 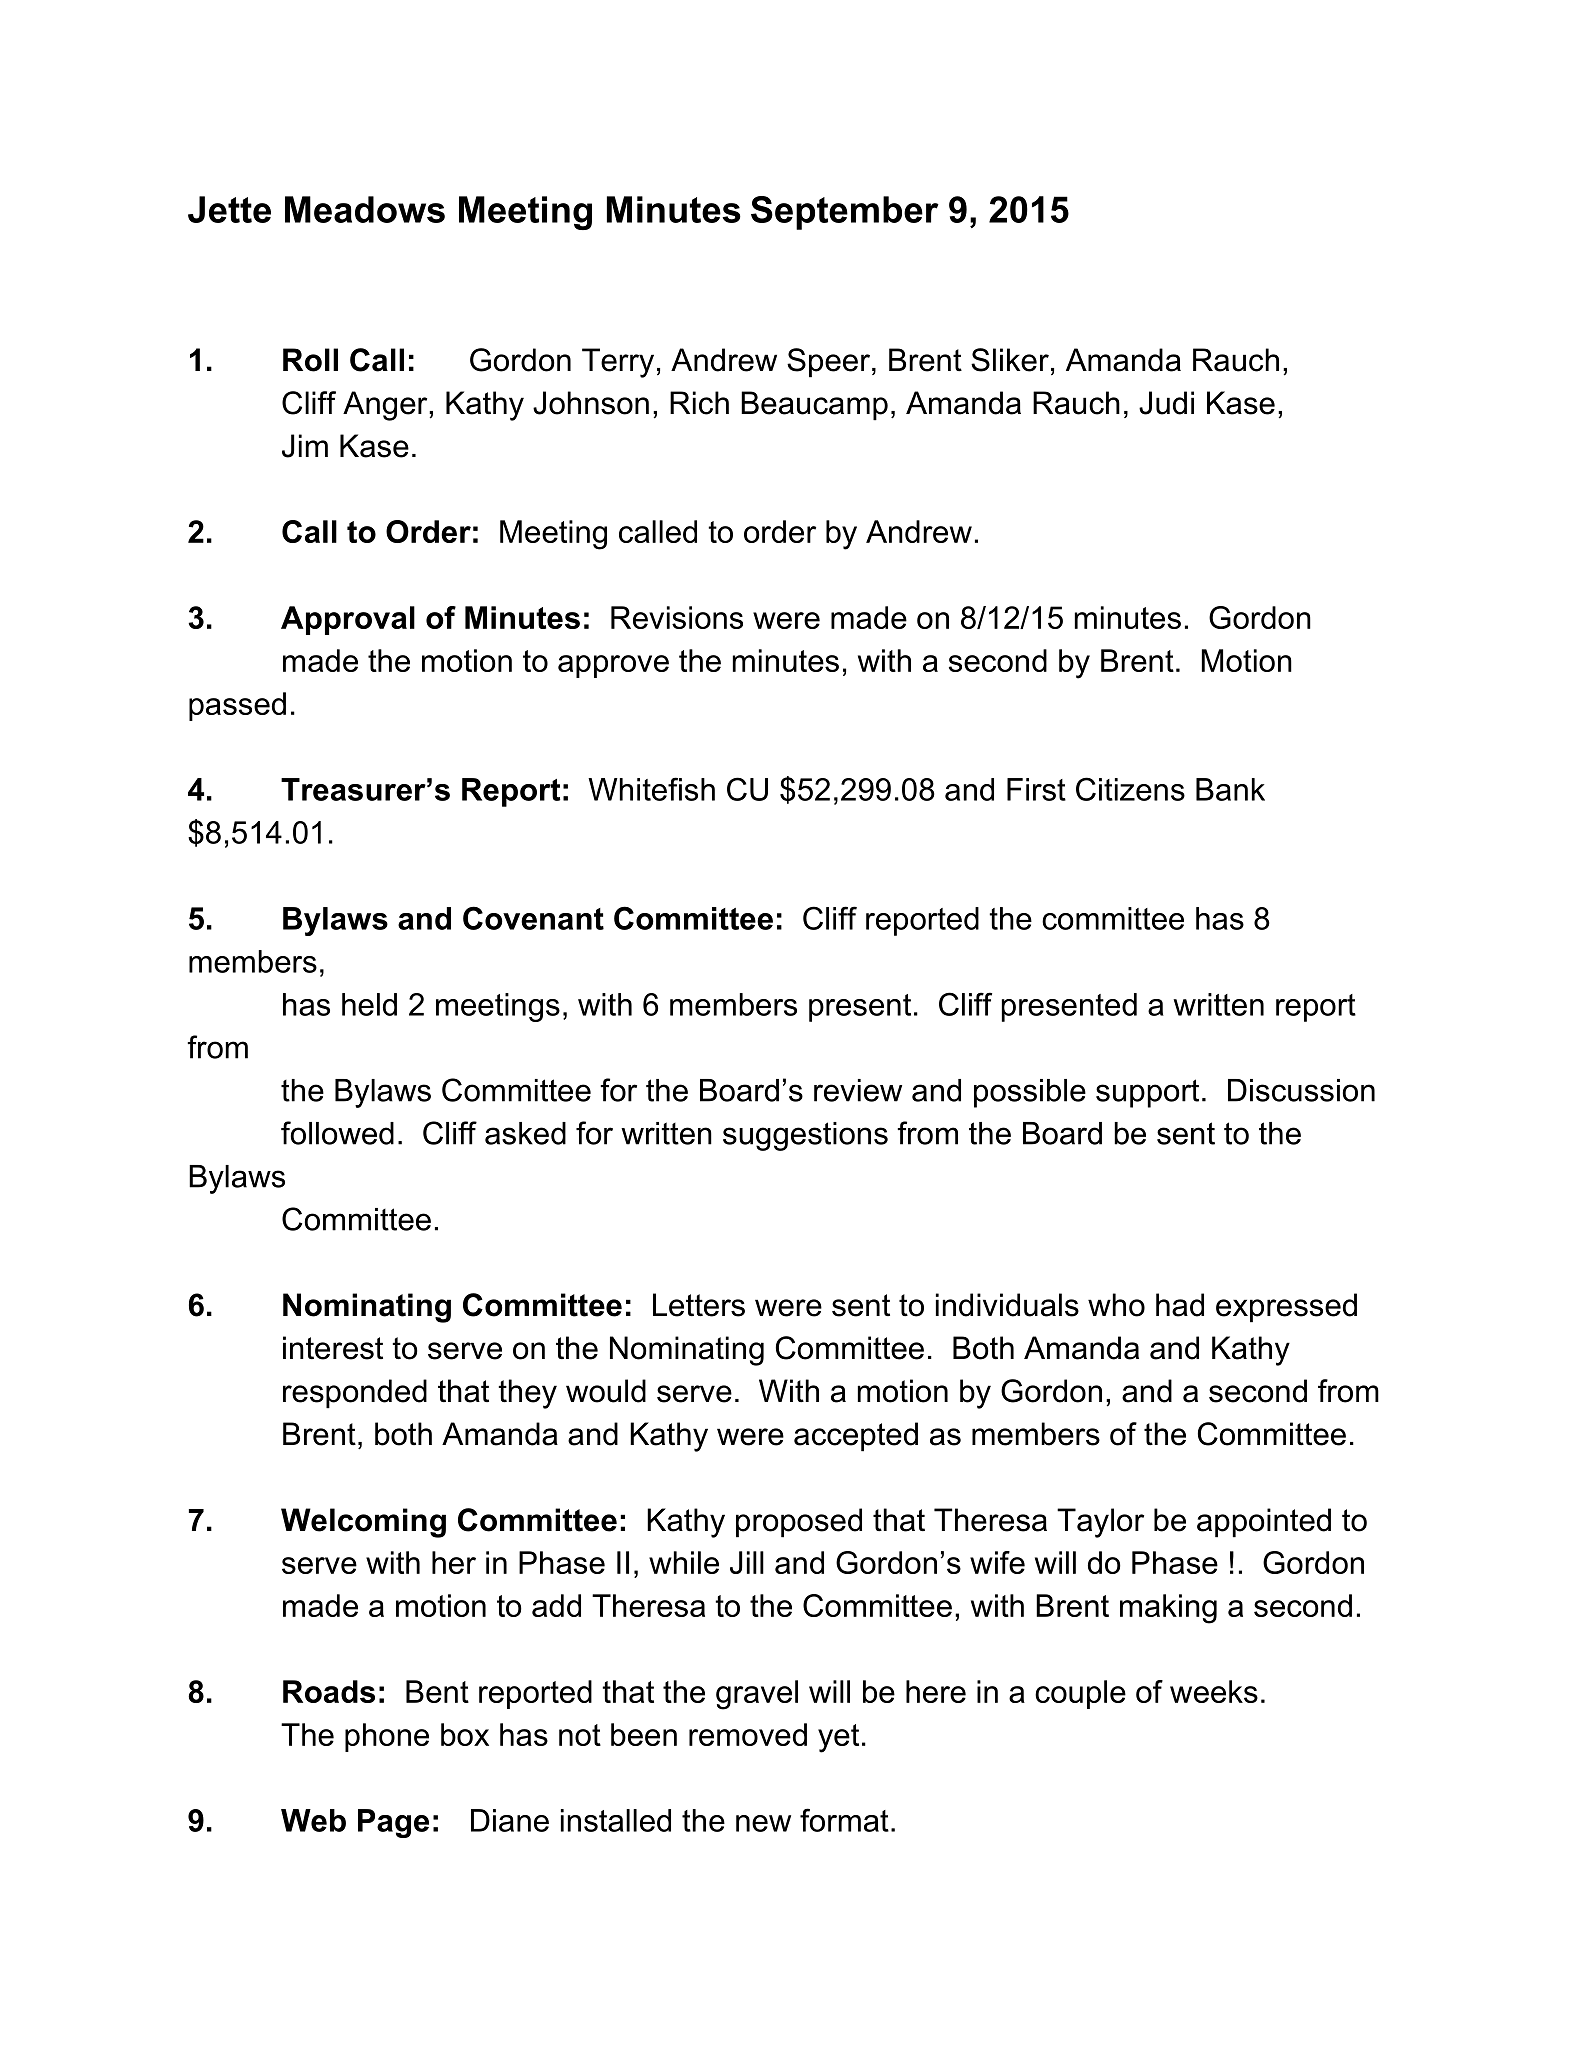 What do you see at coordinates (310, 360) in the image?
I see `Roll` at bounding box center [310, 360].
